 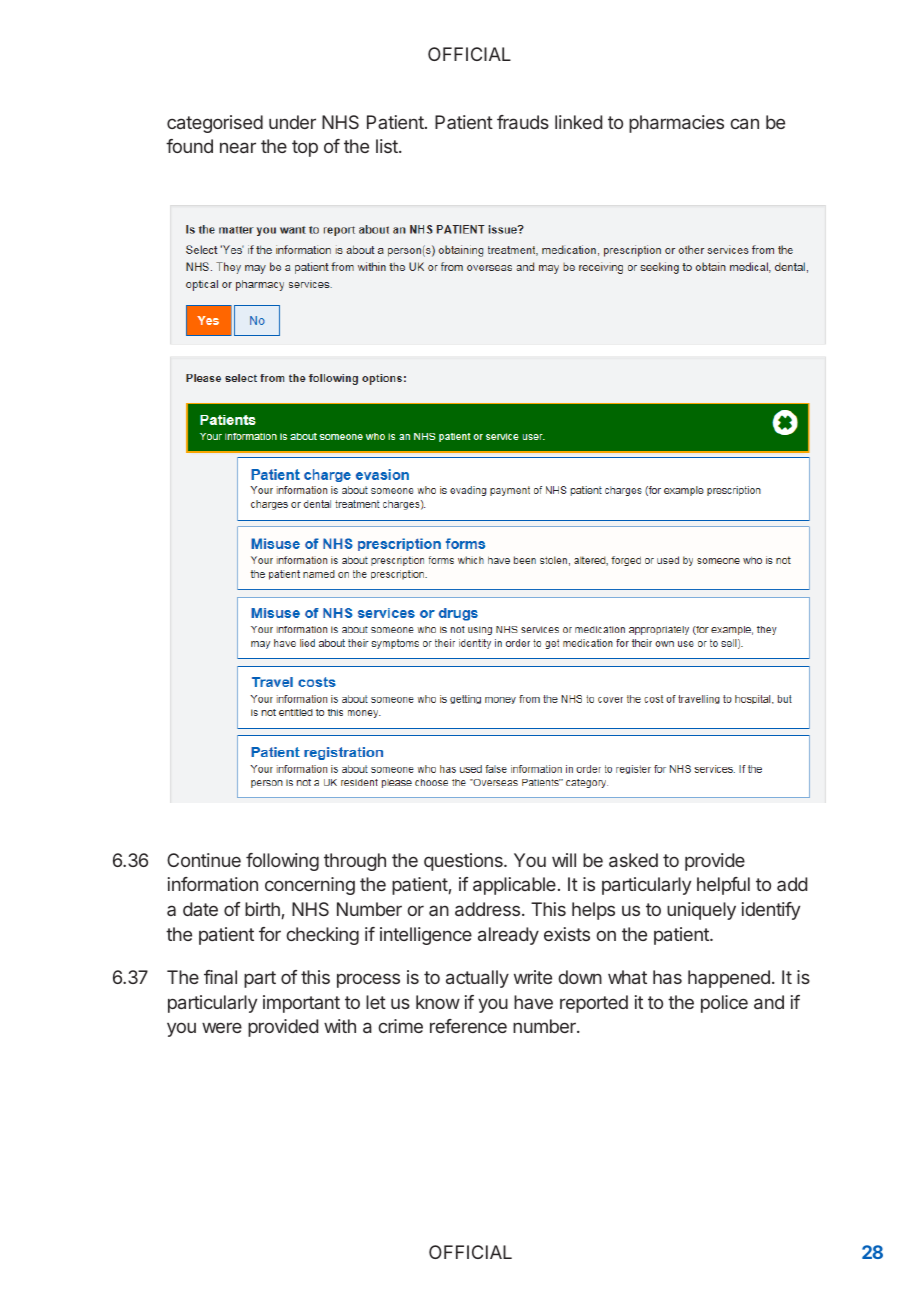 What do you see at coordinates (238, 147) in the screenshot?
I see `near` at bounding box center [238, 147].
